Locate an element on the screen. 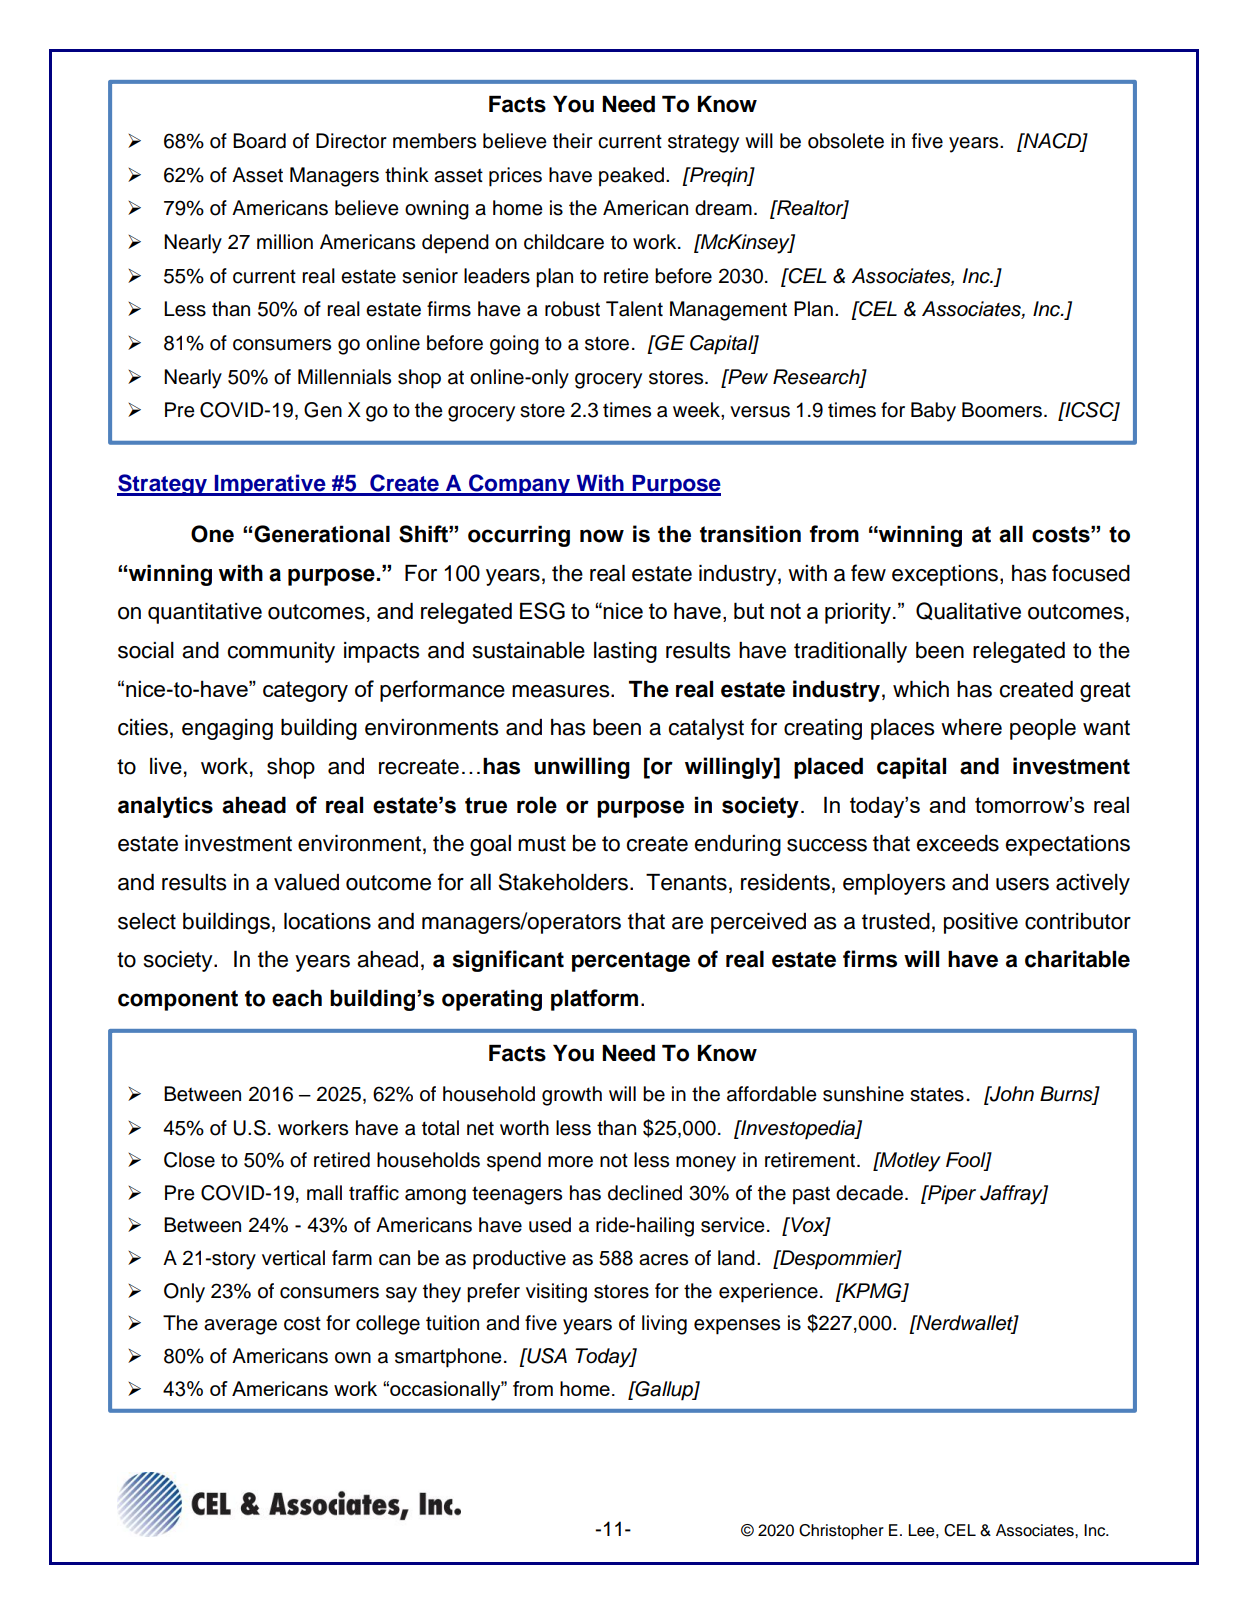  Boomers is located at coordinates (1002, 410).
